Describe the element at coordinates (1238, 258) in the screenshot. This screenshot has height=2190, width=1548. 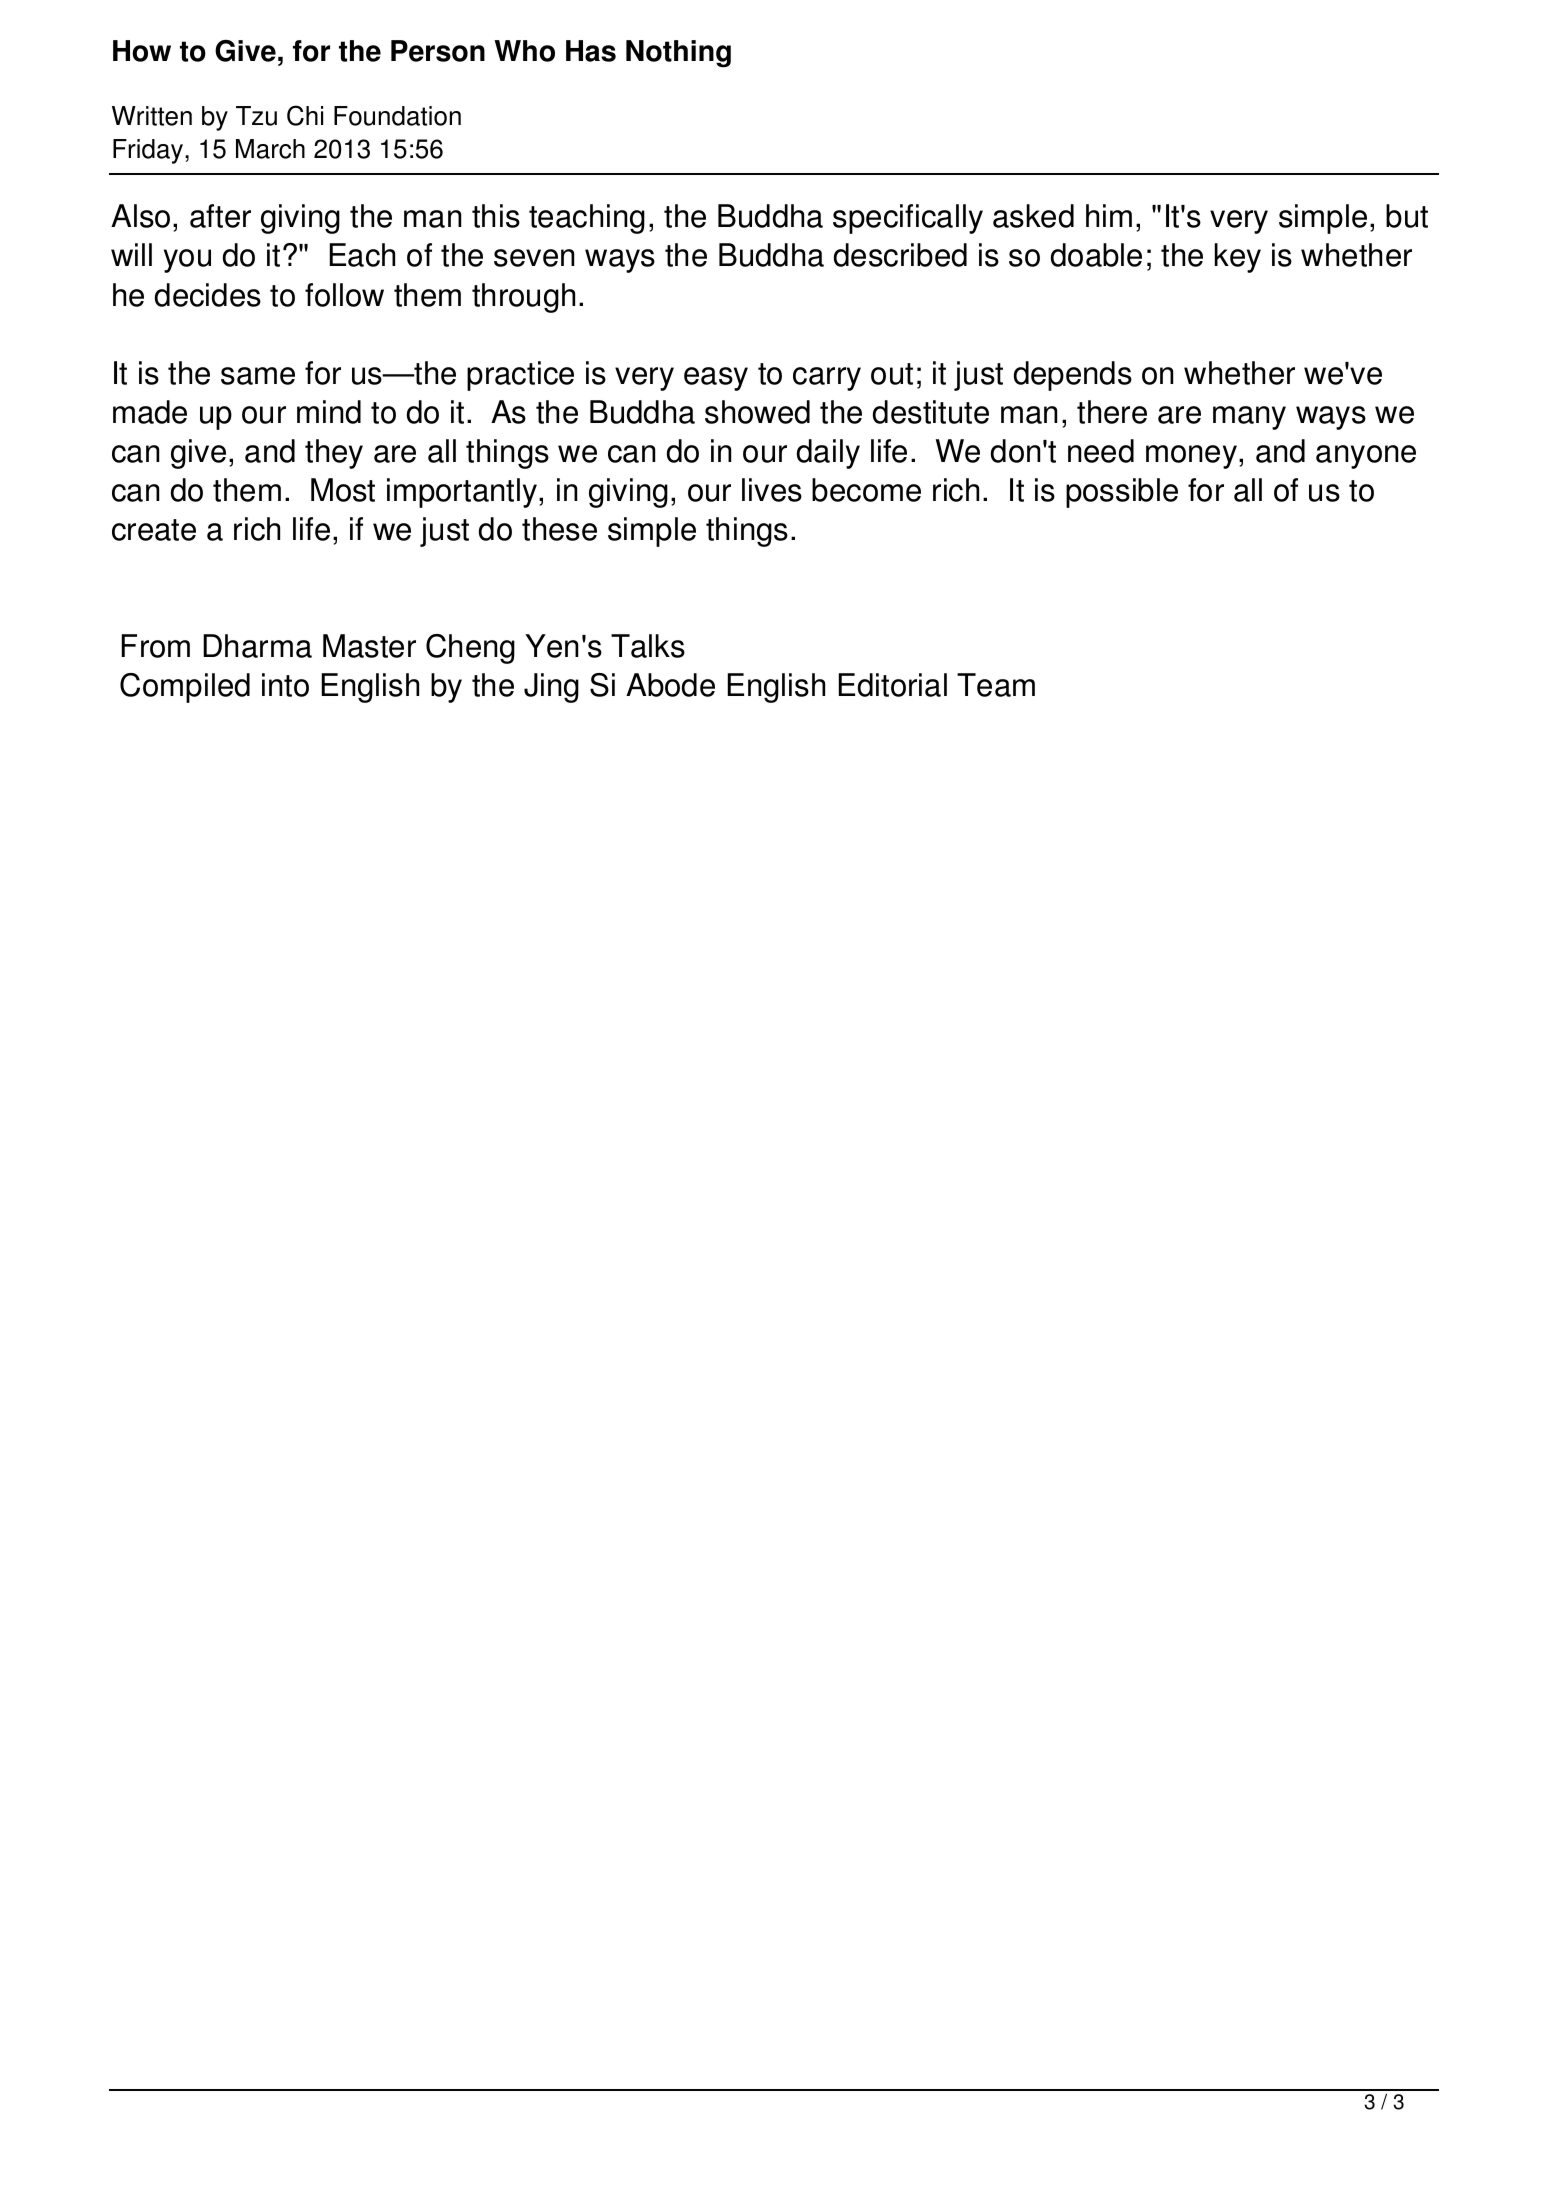
I see `key` at that location.
